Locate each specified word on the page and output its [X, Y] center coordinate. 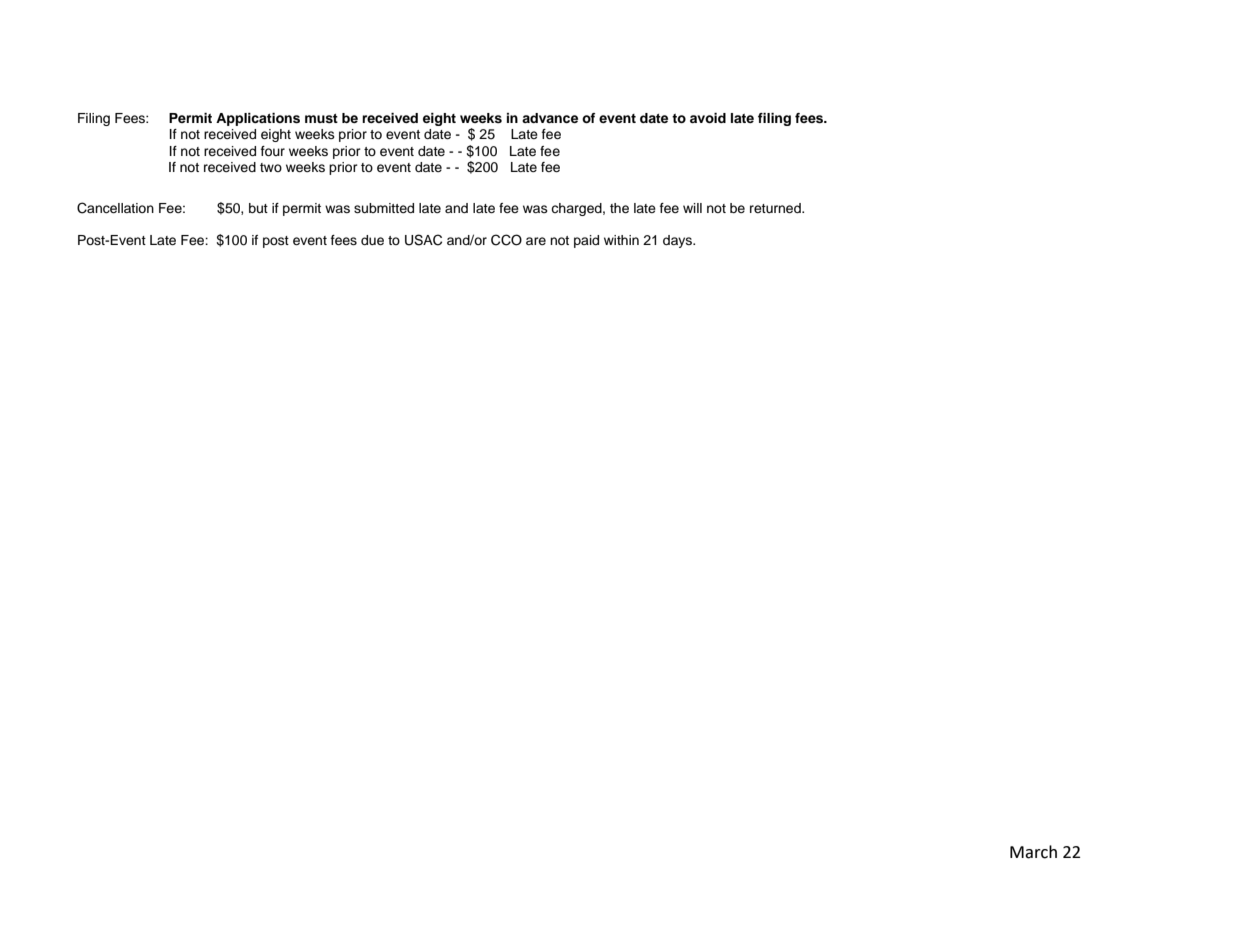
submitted [384, 208]
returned [776, 208]
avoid [708, 118]
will [692, 208]
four [273, 151]
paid [586, 241]
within [621, 240]
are [536, 241]
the [619, 208]
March [1033, 852]
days [678, 241]
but [258, 208]
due [372, 240]
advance [550, 118]
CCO [506, 240]
